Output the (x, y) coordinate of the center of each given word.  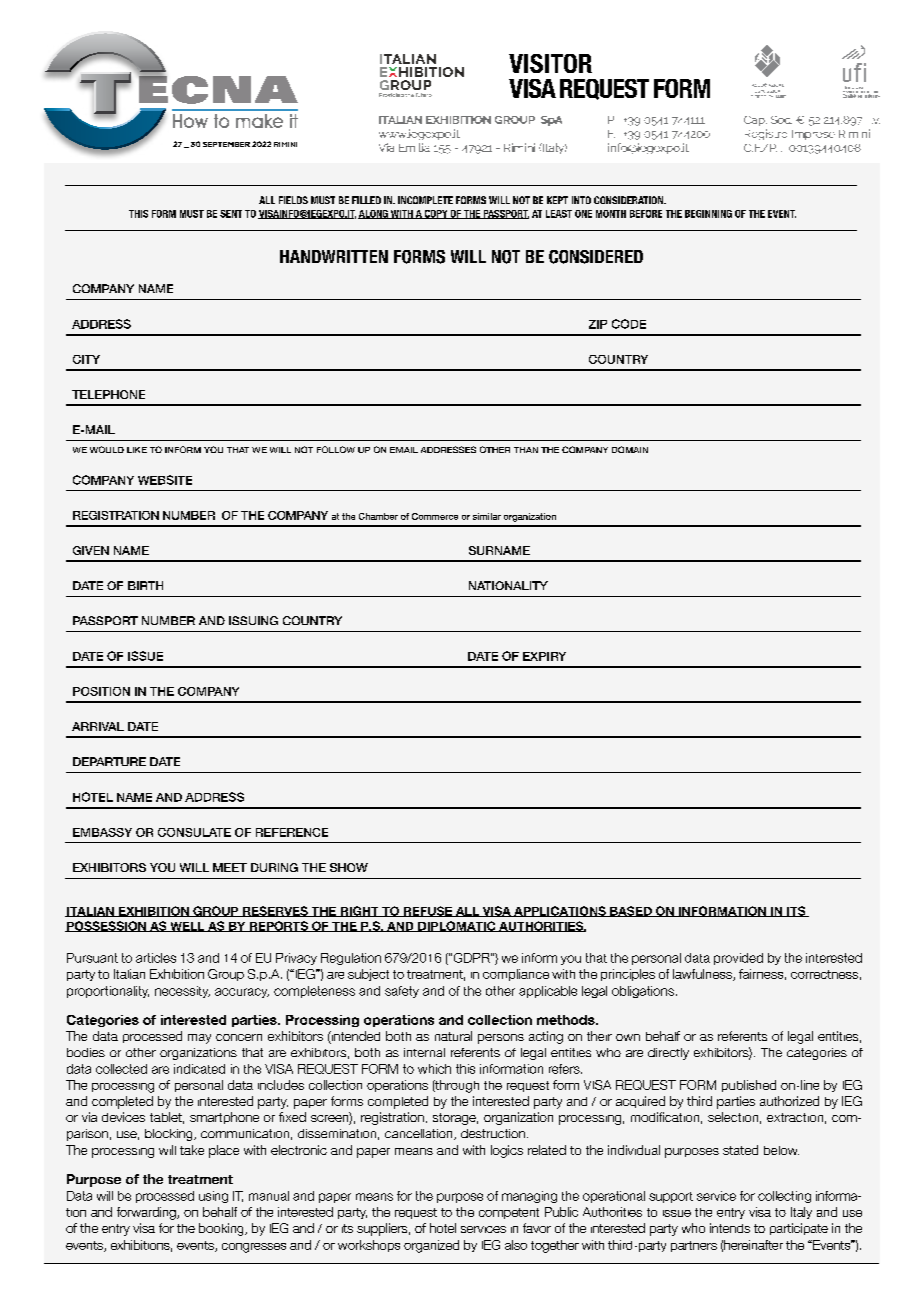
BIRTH (145, 585)
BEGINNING (708, 214)
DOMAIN (630, 449)
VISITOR (550, 63)
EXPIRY (544, 656)
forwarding (147, 1213)
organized (431, 1246)
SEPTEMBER (226, 144)
